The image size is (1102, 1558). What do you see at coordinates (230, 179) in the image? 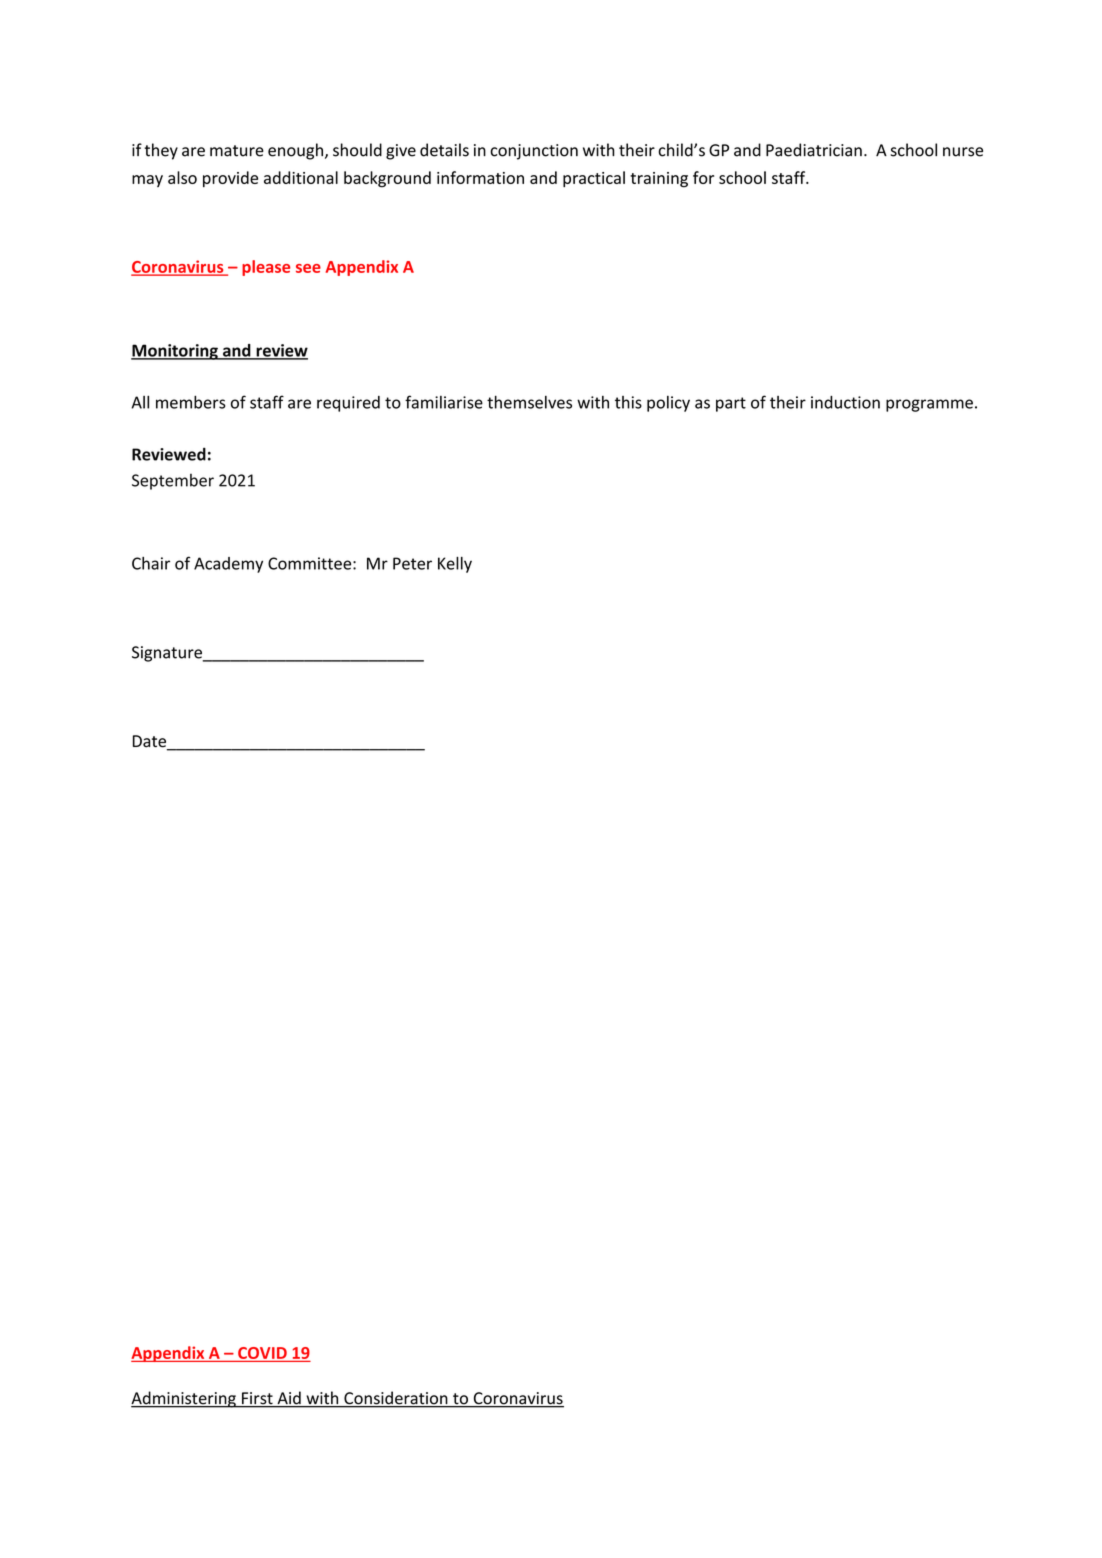
I see `provide` at bounding box center [230, 179].
